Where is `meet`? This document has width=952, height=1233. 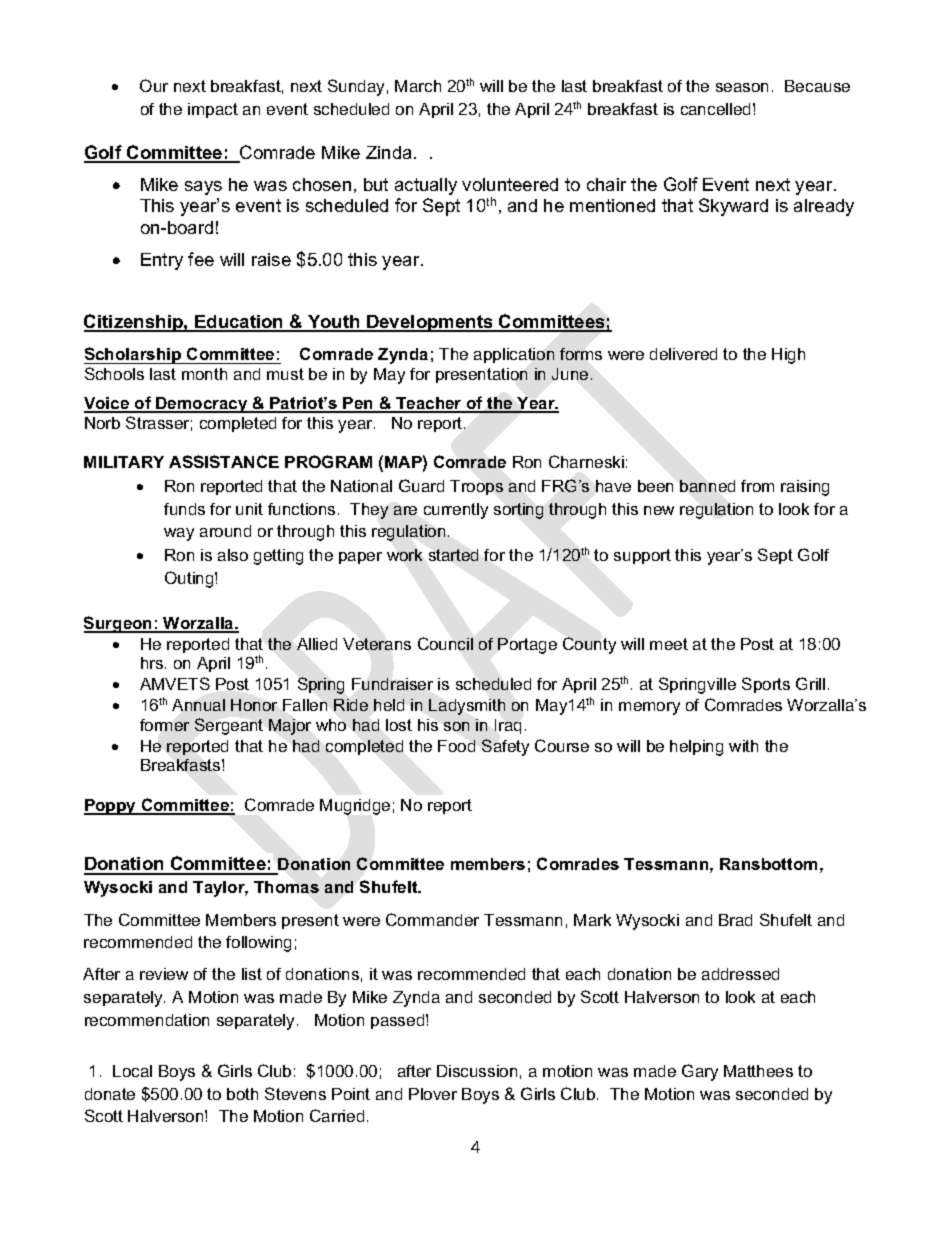 meet is located at coordinates (669, 644).
